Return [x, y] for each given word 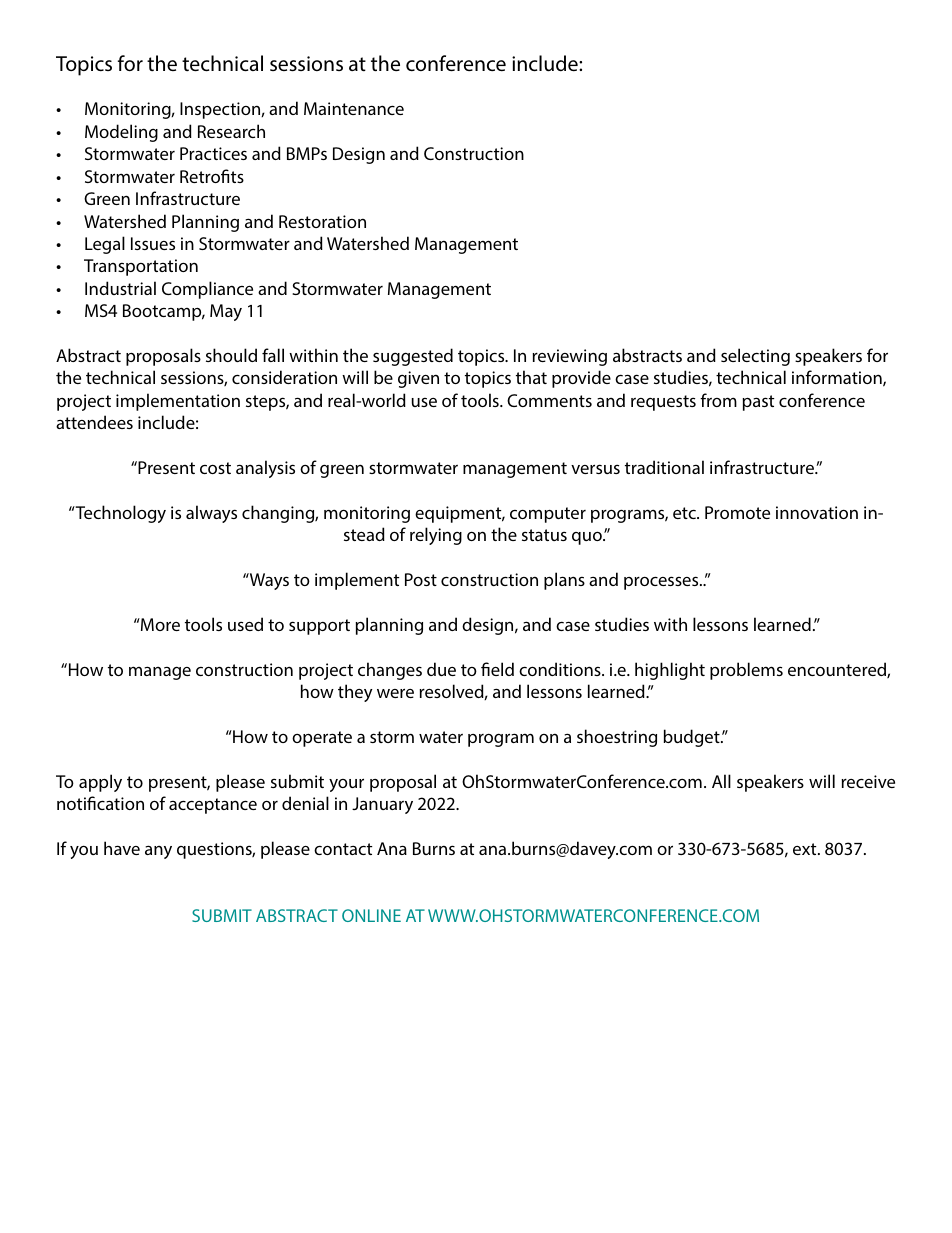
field [497, 669]
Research [231, 131]
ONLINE [371, 915]
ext [806, 849]
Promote [737, 512]
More [159, 624]
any [158, 852]
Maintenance [354, 108]
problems [746, 671]
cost [215, 468]
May [226, 312]
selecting [755, 357]
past [758, 403]
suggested [413, 357]
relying [436, 536]
